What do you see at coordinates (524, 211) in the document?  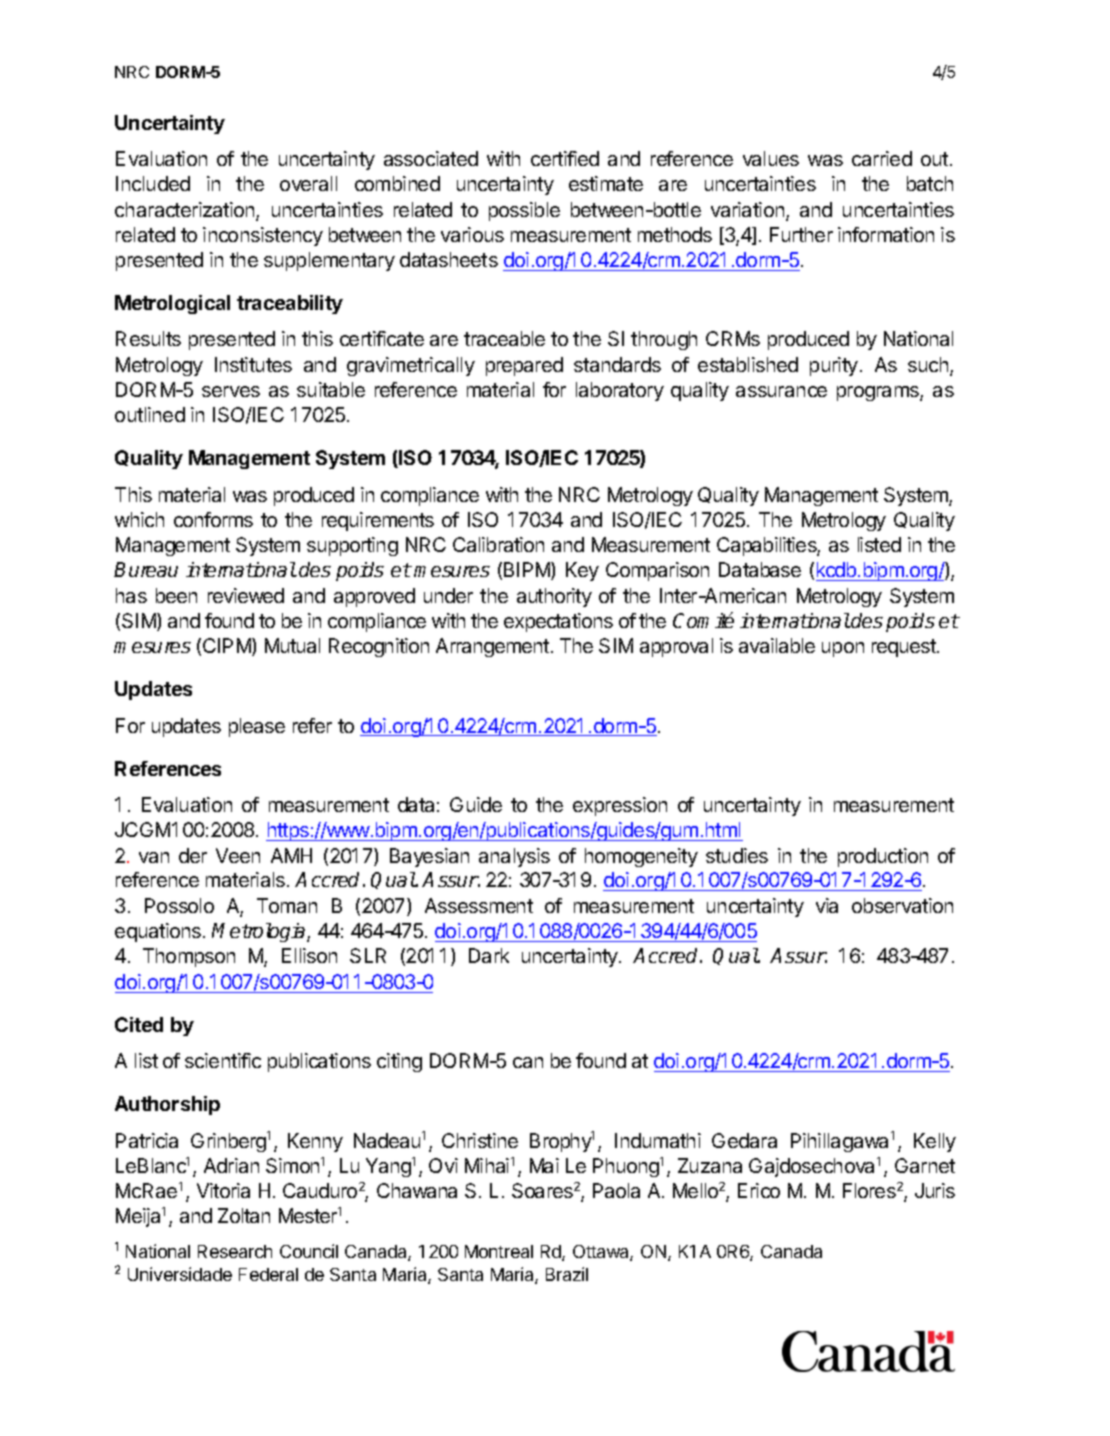 I see `possible` at bounding box center [524, 211].
